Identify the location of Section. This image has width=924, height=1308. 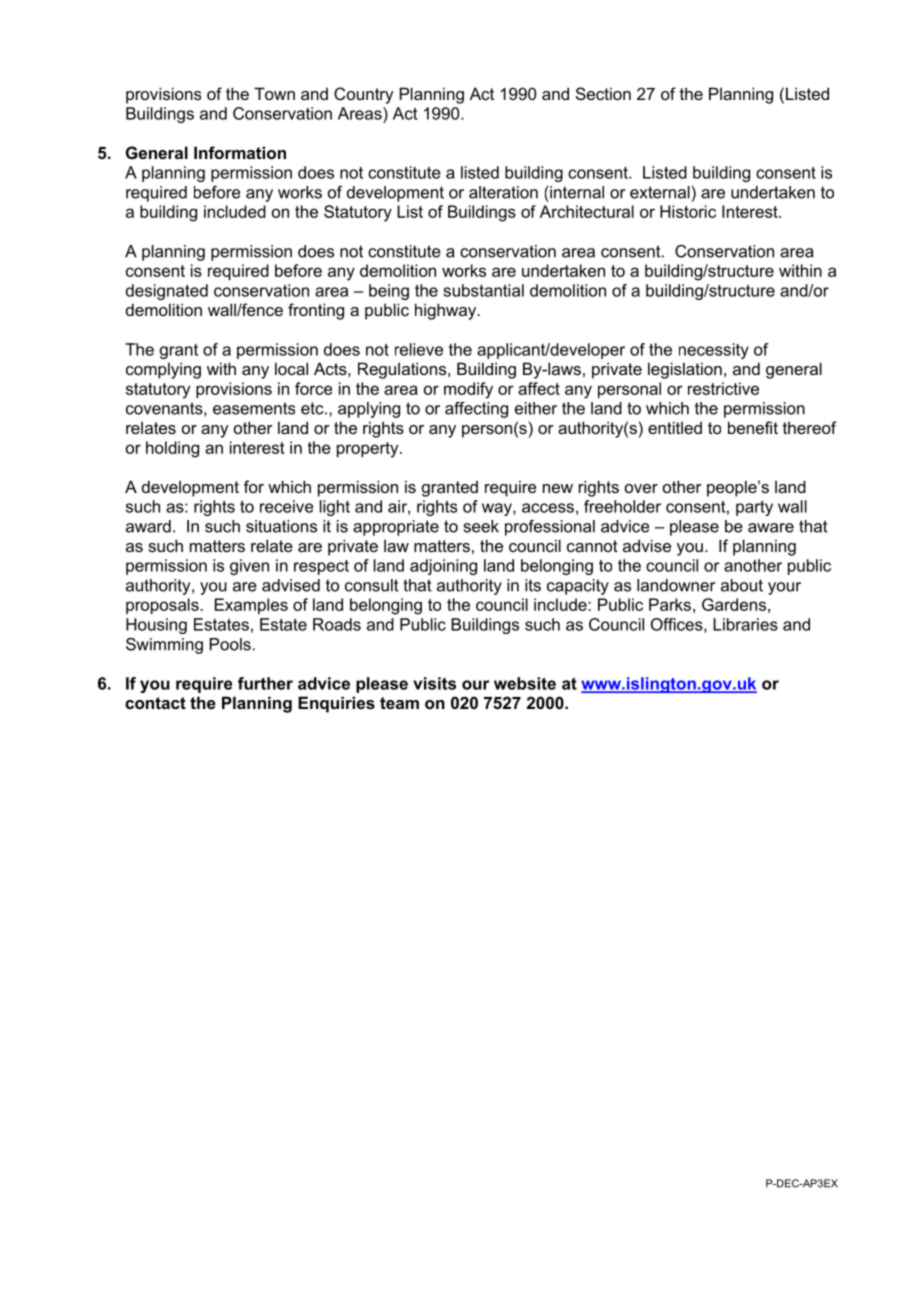
(603, 93).
